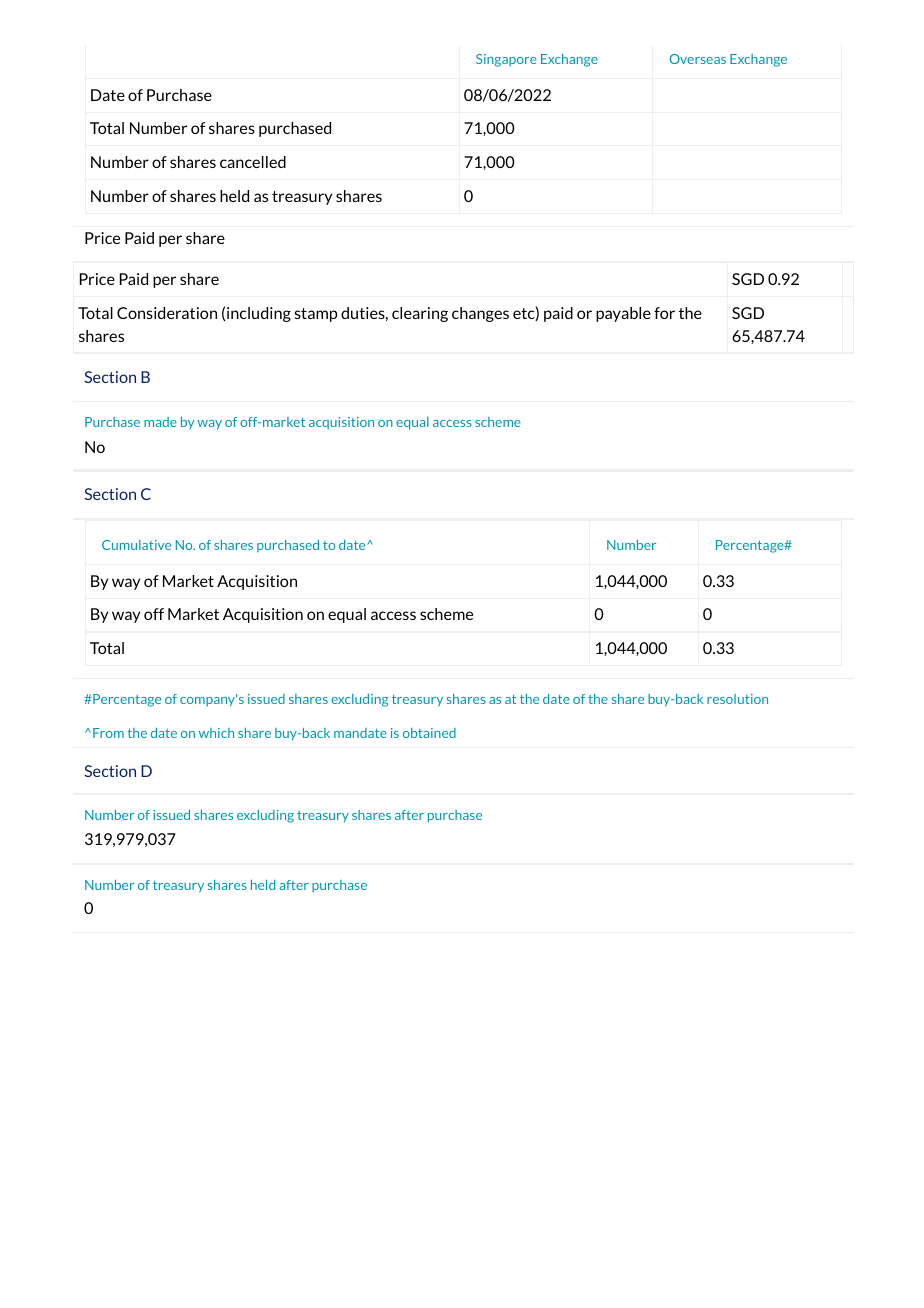 The image size is (924, 1308). Describe the element at coordinates (506, 60) in the image. I see `Singapore` at that location.
